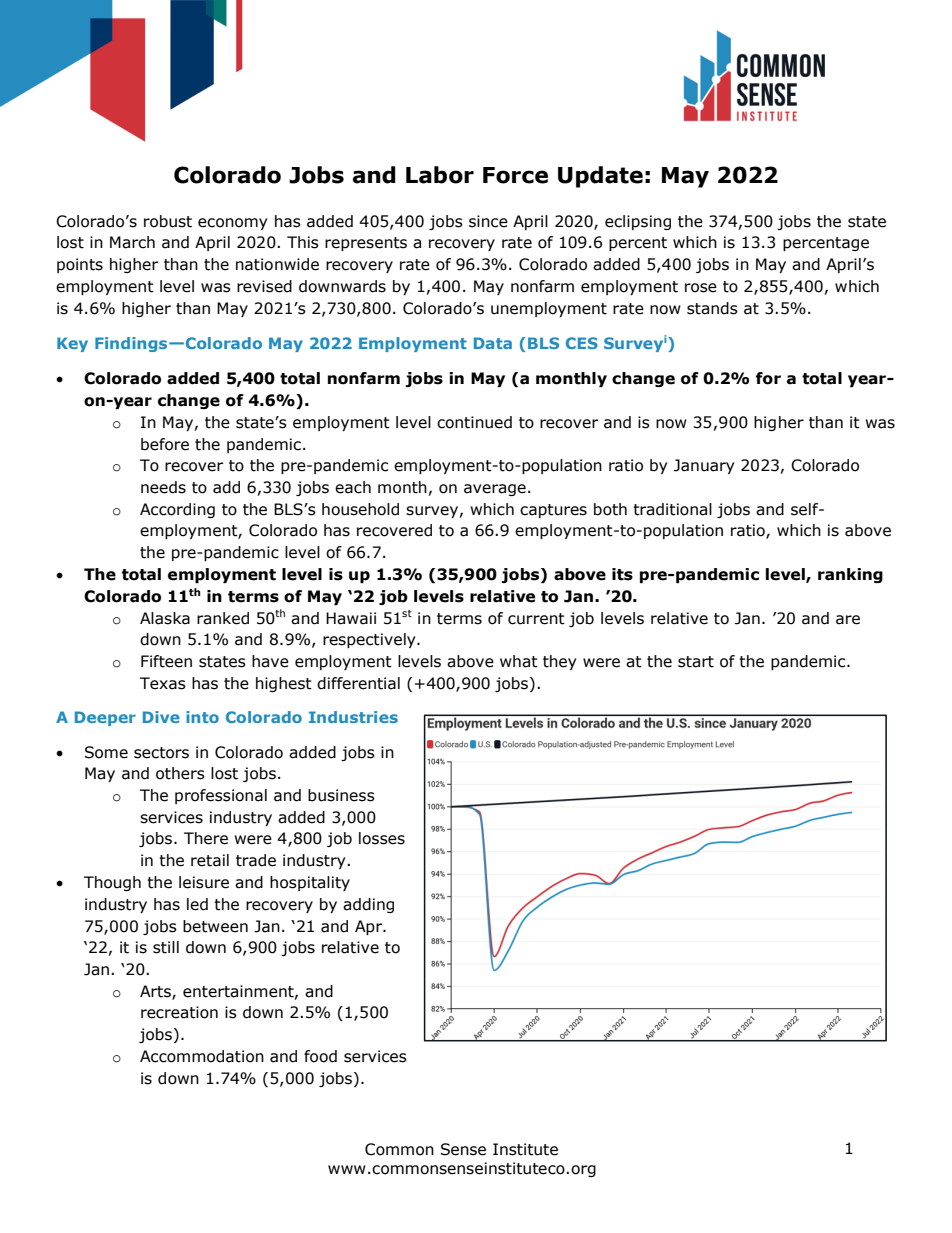 This page has height=1233, width=952. Describe the element at coordinates (320, 1056) in the page. I see `food` at that location.
